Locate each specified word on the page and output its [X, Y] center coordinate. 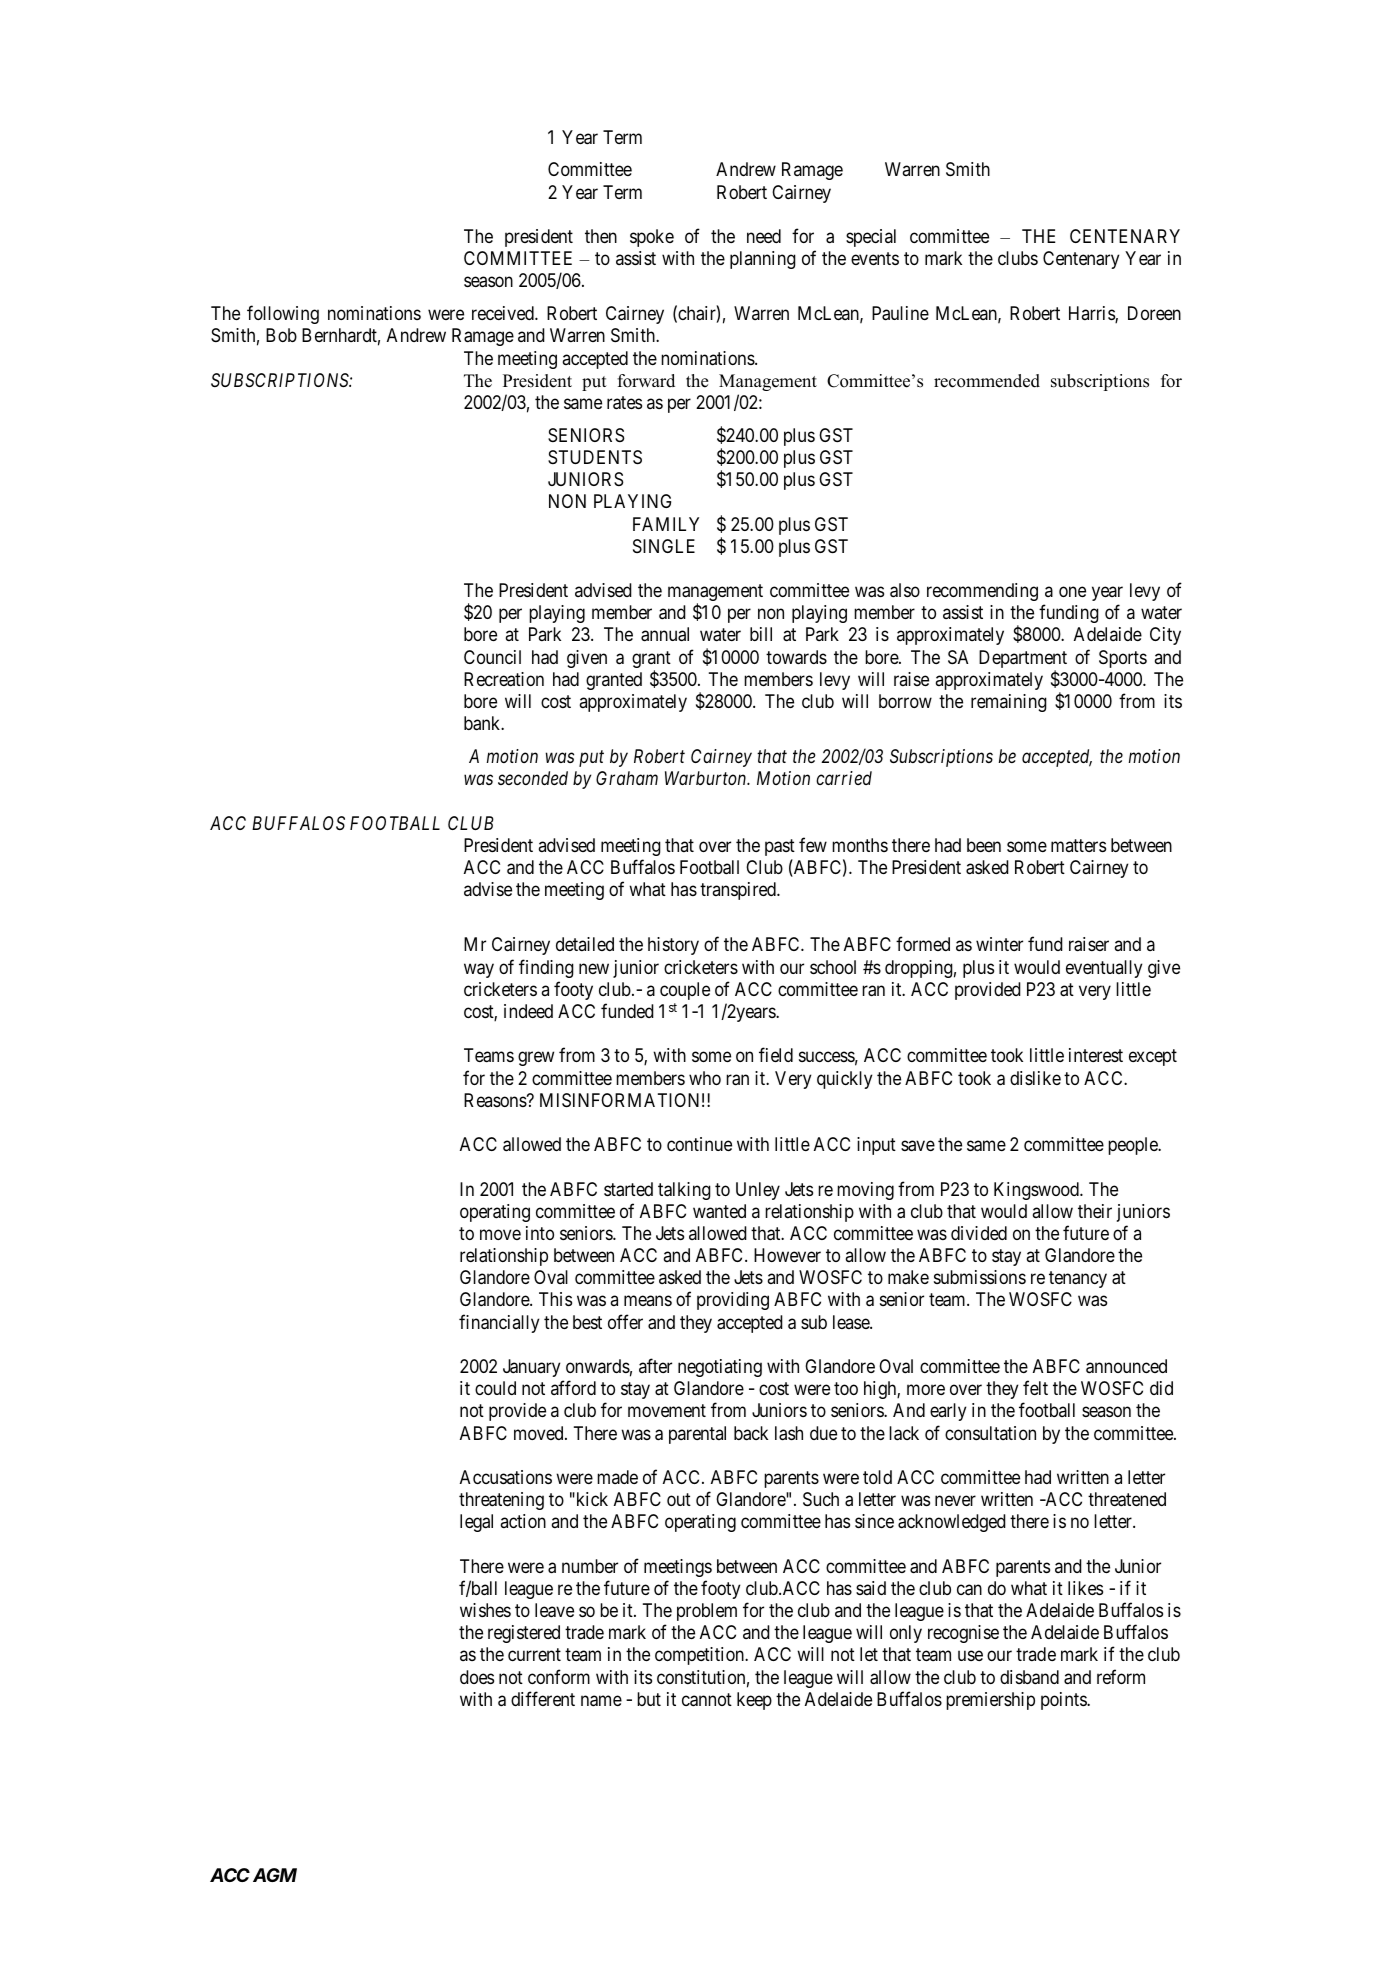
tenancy [1078, 1279]
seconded [533, 778]
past [780, 847]
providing [733, 1301]
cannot [707, 1700]
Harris [1092, 314]
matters [1078, 845]
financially [499, 1323]
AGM [275, 1875]
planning [763, 260]
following [283, 314]
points [1064, 1701]
